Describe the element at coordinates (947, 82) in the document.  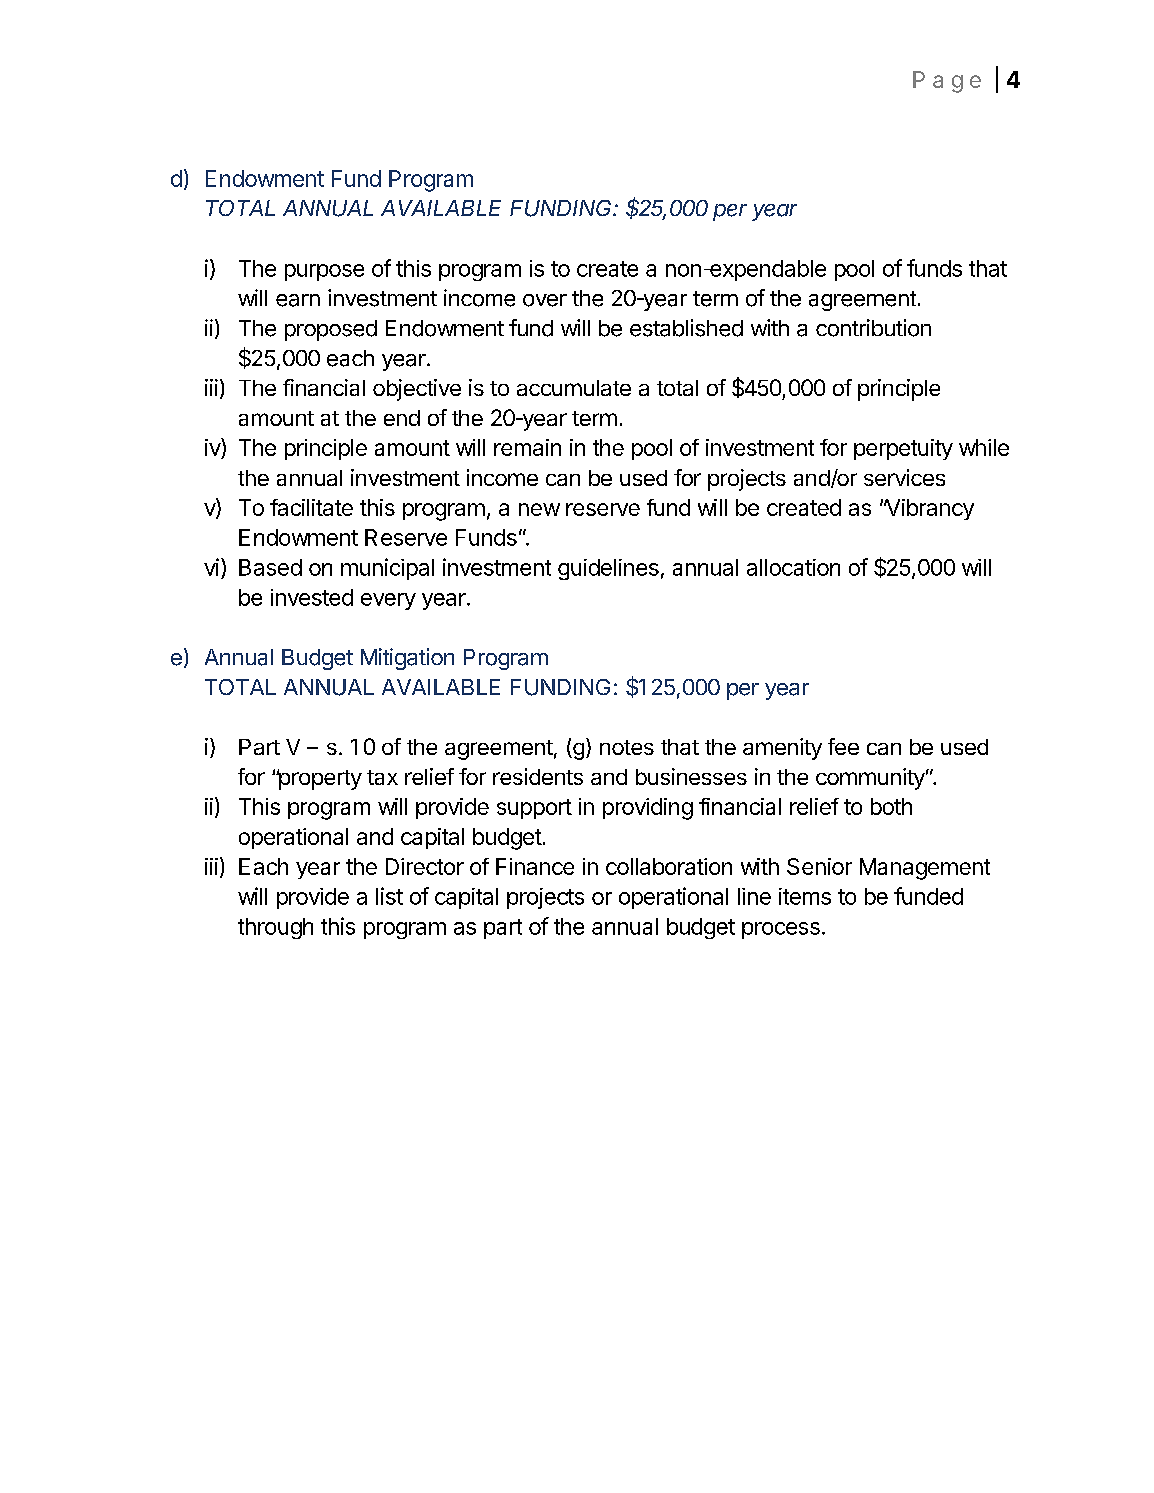
I see `Page` at that location.
